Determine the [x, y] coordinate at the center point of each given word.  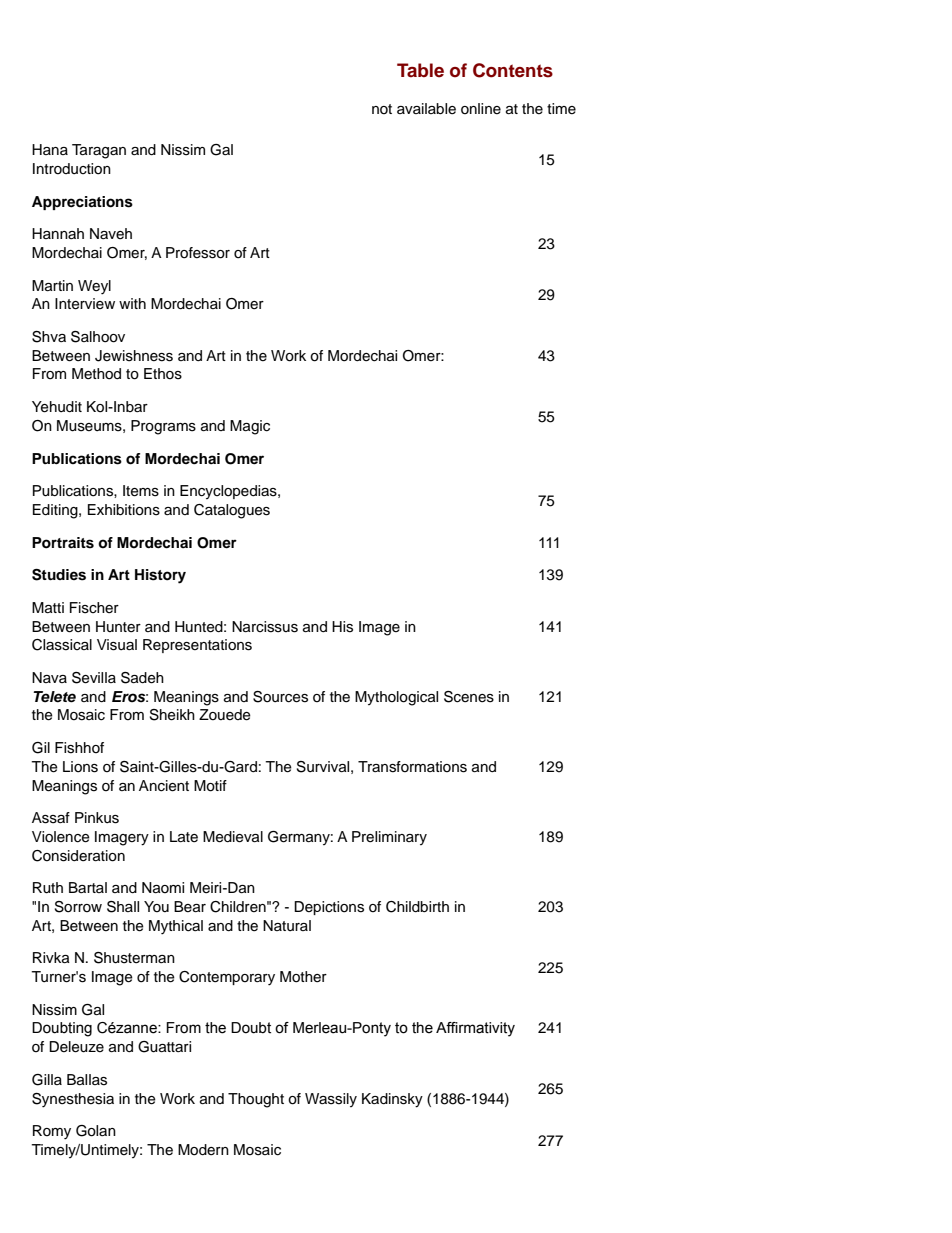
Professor [198, 253]
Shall [123, 907]
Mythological [396, 698]
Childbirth [417, 907]
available [426, 109]
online [481, 109]
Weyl [94, 287]
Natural [287, 926]
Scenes [469, 697]
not [382, 109]
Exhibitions [124, 510]
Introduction [72, 169]
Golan [96, 1131]
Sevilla [94, 678]
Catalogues [232, 511]
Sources [280, 697]
